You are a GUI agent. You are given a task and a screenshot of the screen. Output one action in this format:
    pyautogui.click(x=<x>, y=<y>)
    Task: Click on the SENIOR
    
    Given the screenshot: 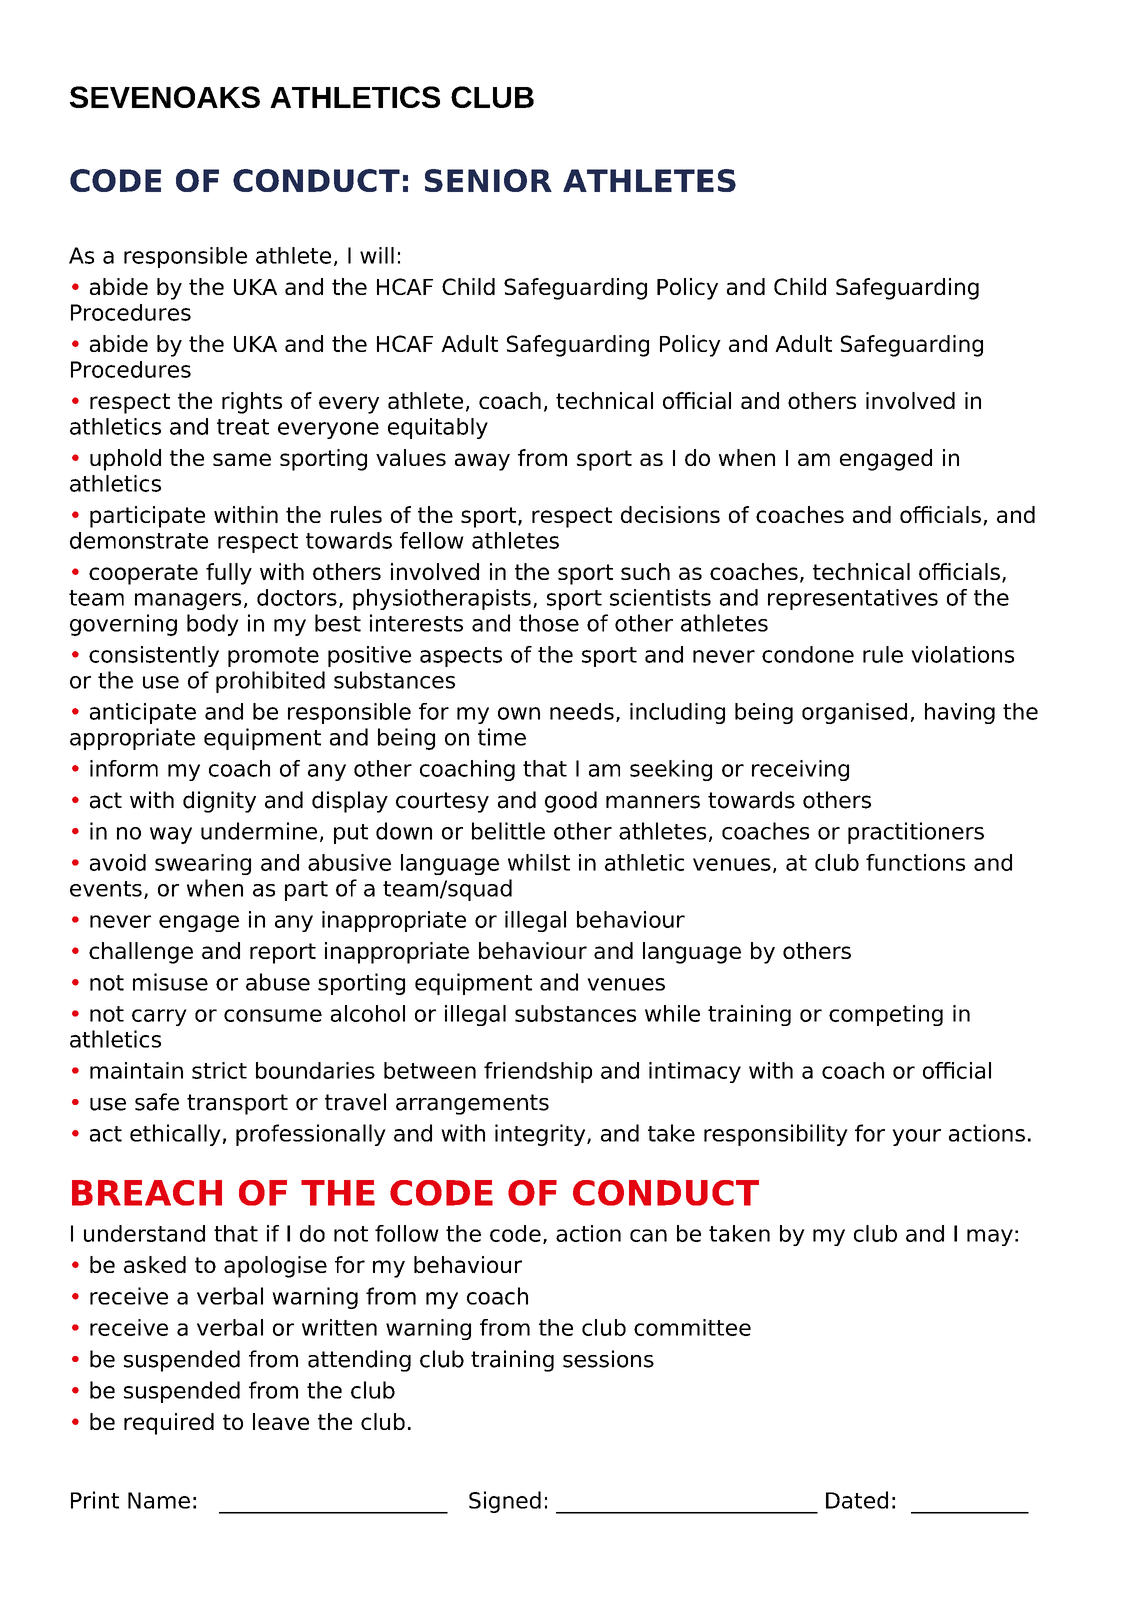 What is the action you would take?
    pyautogui.click(x=488, y=180)
